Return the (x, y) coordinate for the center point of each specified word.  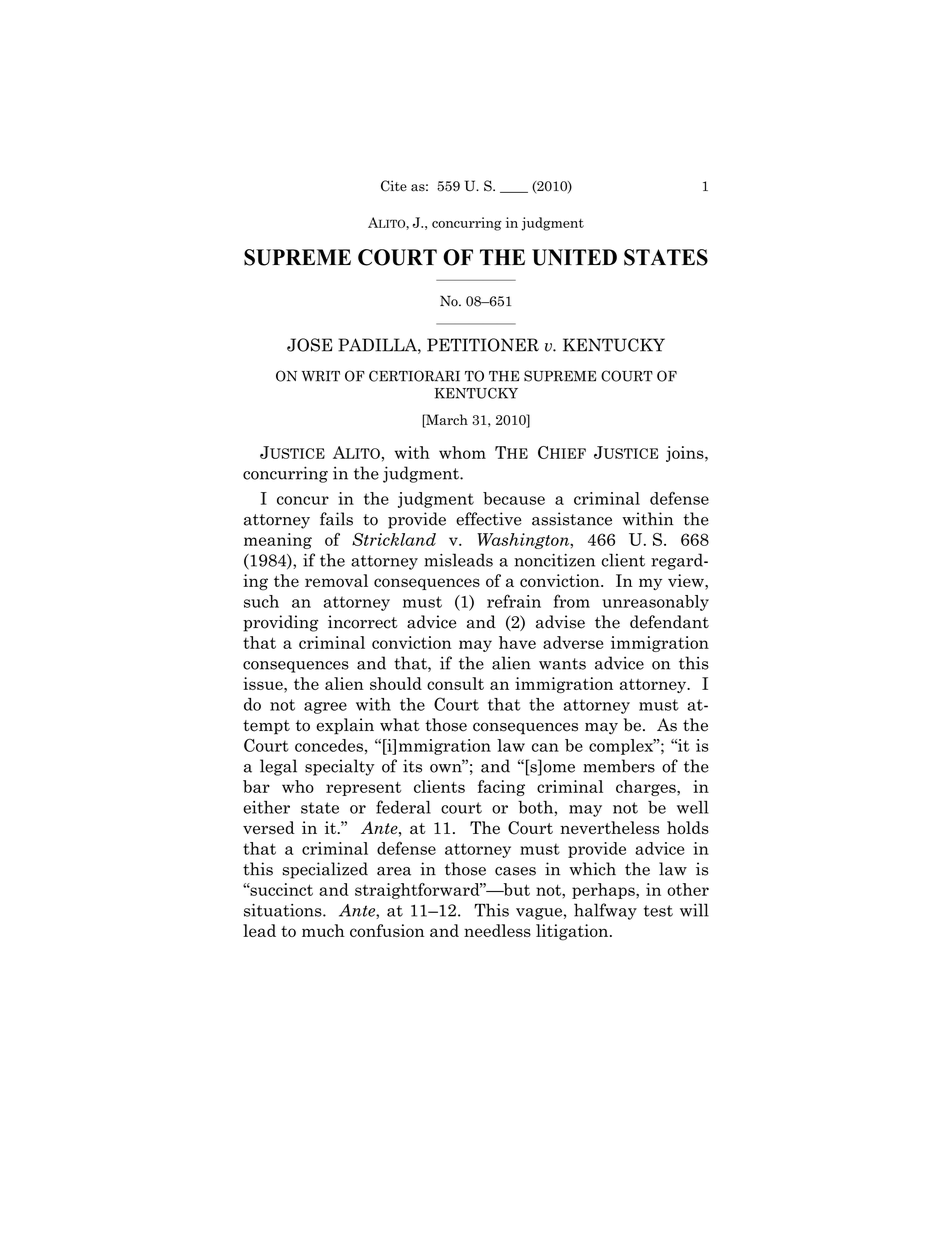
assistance (572, 519)
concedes (329, 745)
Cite (394, 186)
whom (462, 452)
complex (622, 747)
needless (497, 930)
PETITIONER (483, 345)
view (687, 580)
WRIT (321, 376)
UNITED (574, 257)
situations (284, 910)
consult (455, 683)
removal (336, 580)
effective (489, 519)
